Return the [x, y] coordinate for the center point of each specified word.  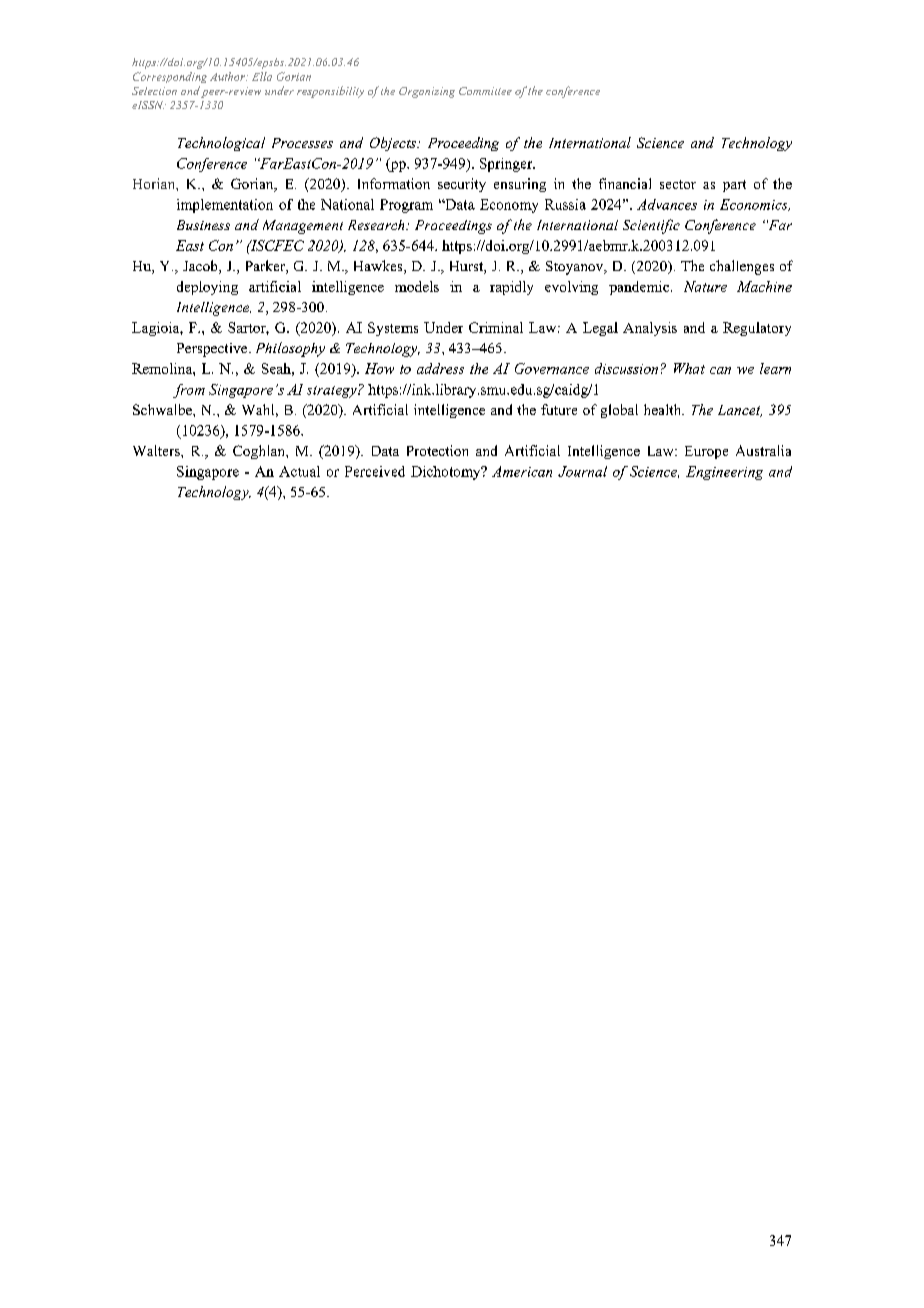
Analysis [650, 329]
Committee [485, 91]
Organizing [427, 92]
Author [229, 76]
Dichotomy [447, 473]
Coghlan [260, 452]
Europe [706, 452]
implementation [225, 206]
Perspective [213, 350]
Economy [509, 206]
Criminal [496, 327]
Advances [667, 204]
